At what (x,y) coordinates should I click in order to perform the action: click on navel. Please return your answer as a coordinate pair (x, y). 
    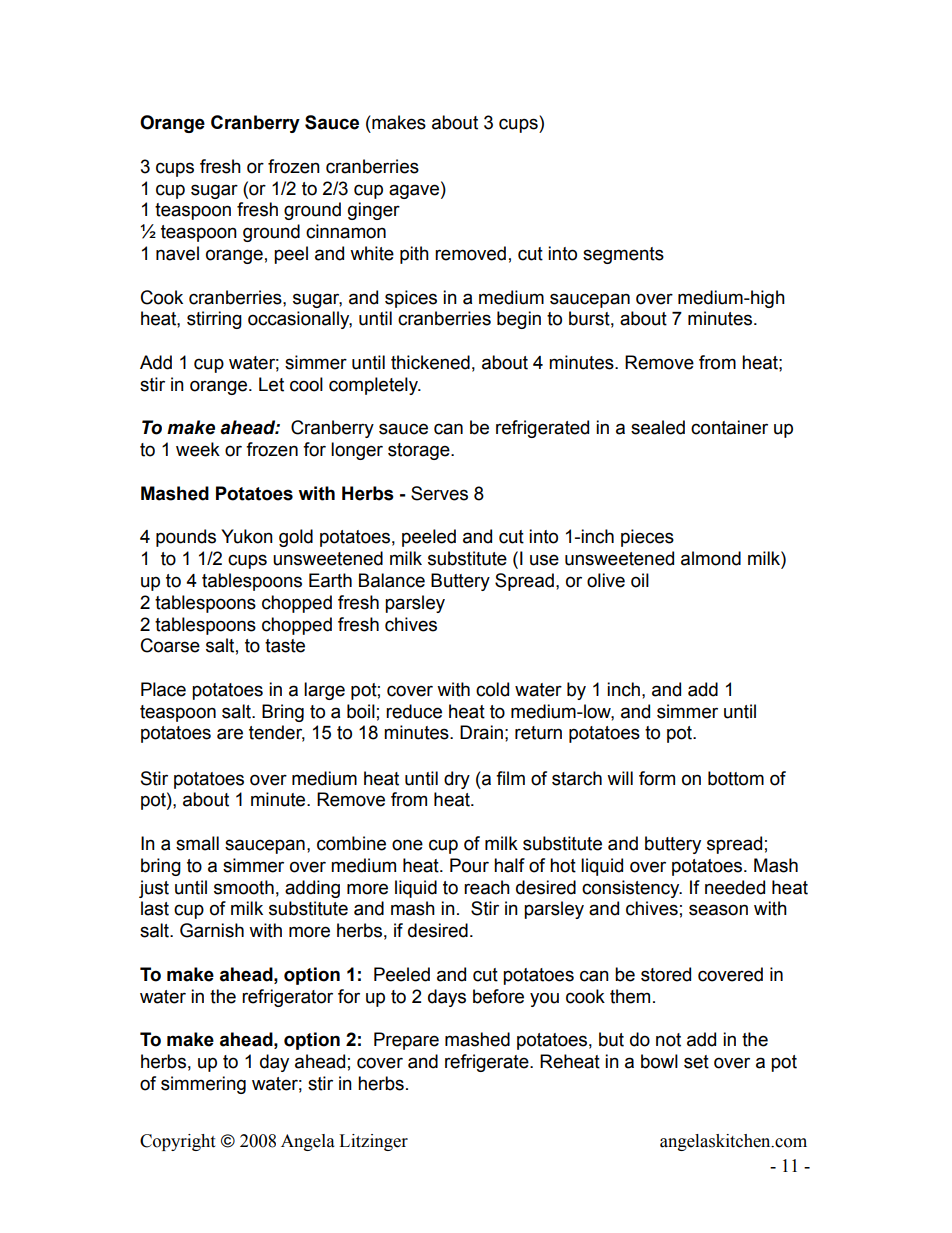
    Looking at the image, I should click on (177, 253).
